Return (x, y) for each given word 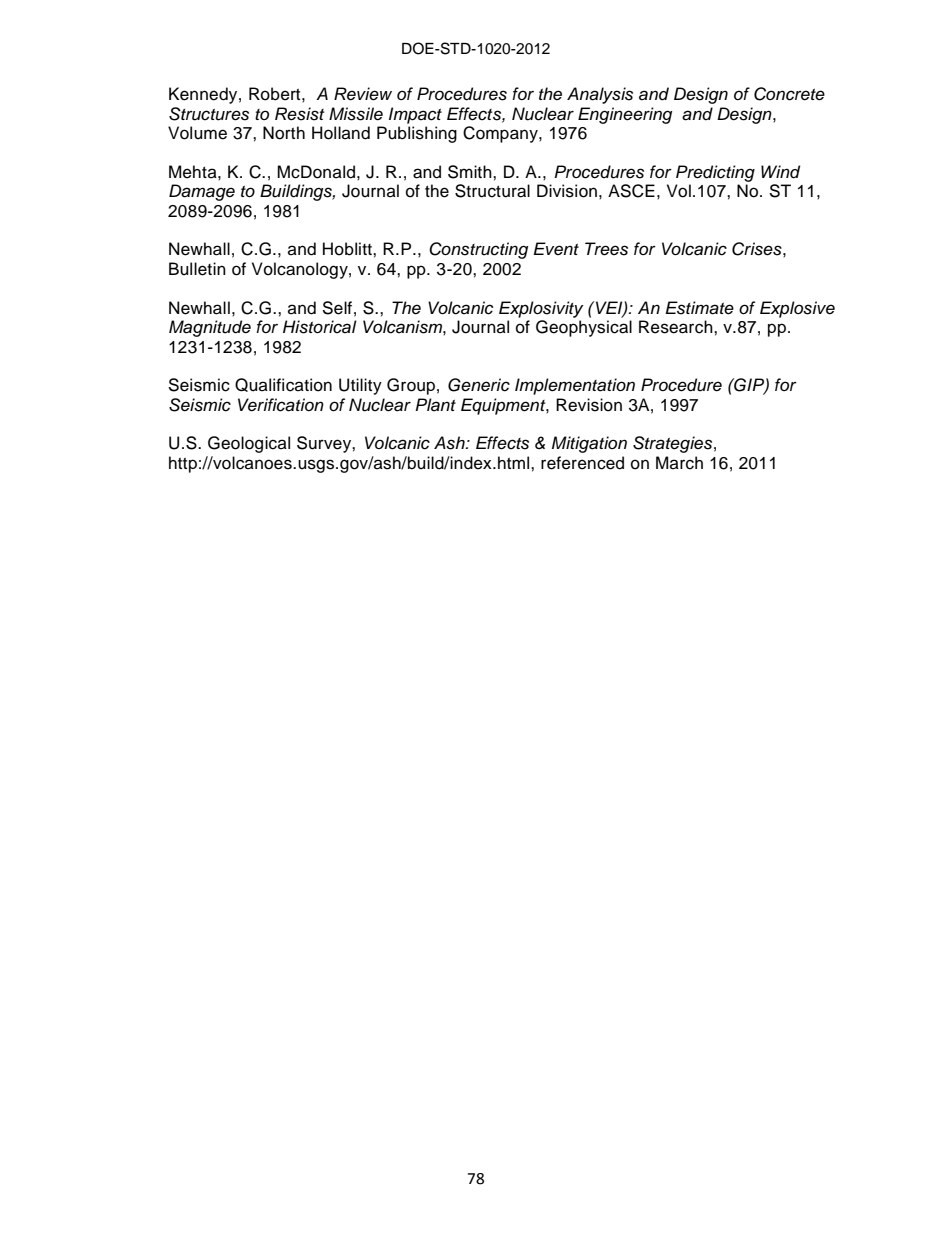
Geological (249, 444)
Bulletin (197, 269)
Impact (415, 115)
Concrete (789, 94)
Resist (299, 114)
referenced (582, 463)
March (679, 463)
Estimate (699, 308)
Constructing (478, 250)
